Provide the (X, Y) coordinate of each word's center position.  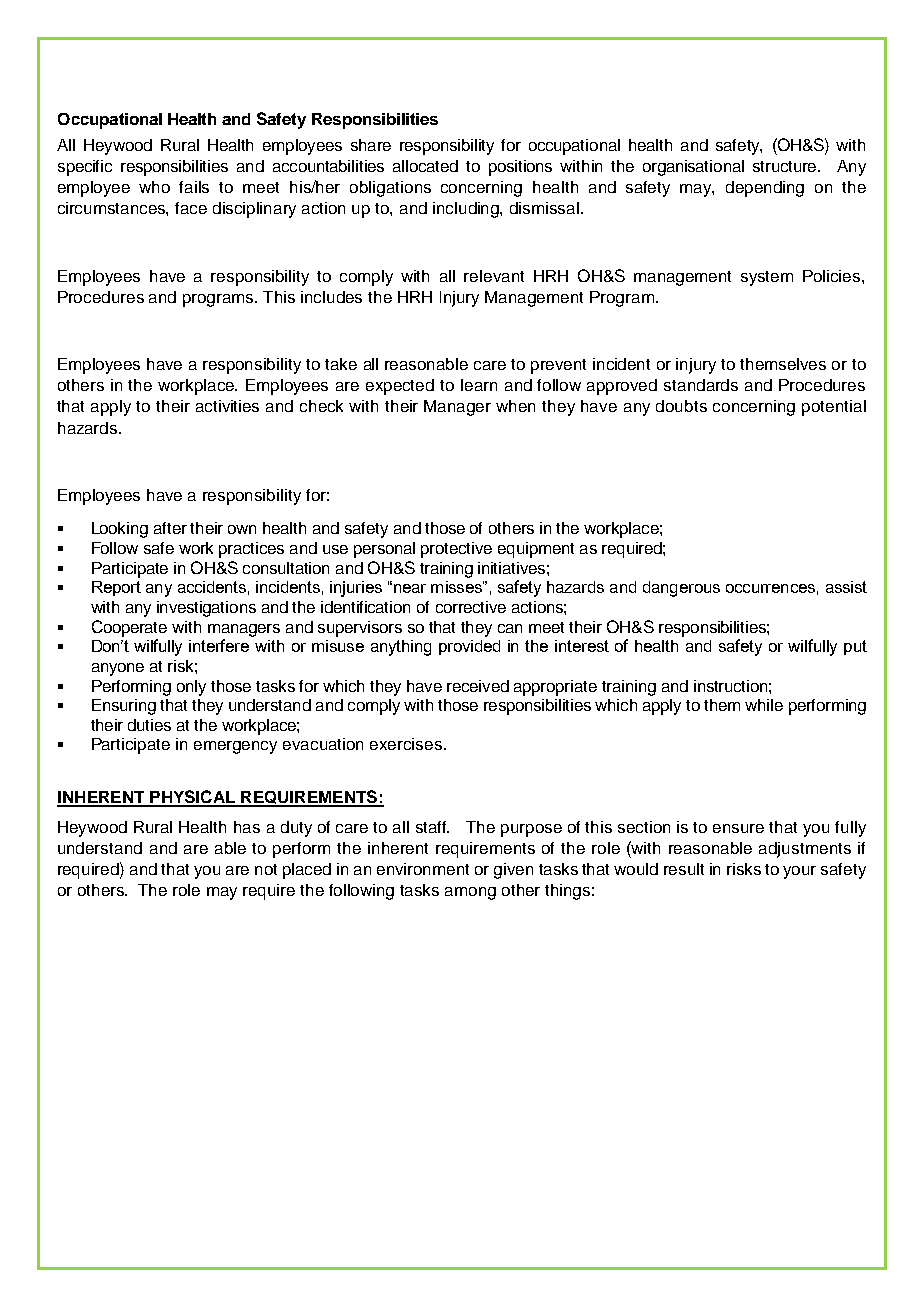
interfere (219, 645)
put (855, 647)
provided (469, 647)
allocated (425, 166)
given (513, 871)
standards (701, 385)
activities (227, 406)
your (799, 872)
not (266, 869)
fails (194, 187)
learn (479, 385)
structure (786, 166)
